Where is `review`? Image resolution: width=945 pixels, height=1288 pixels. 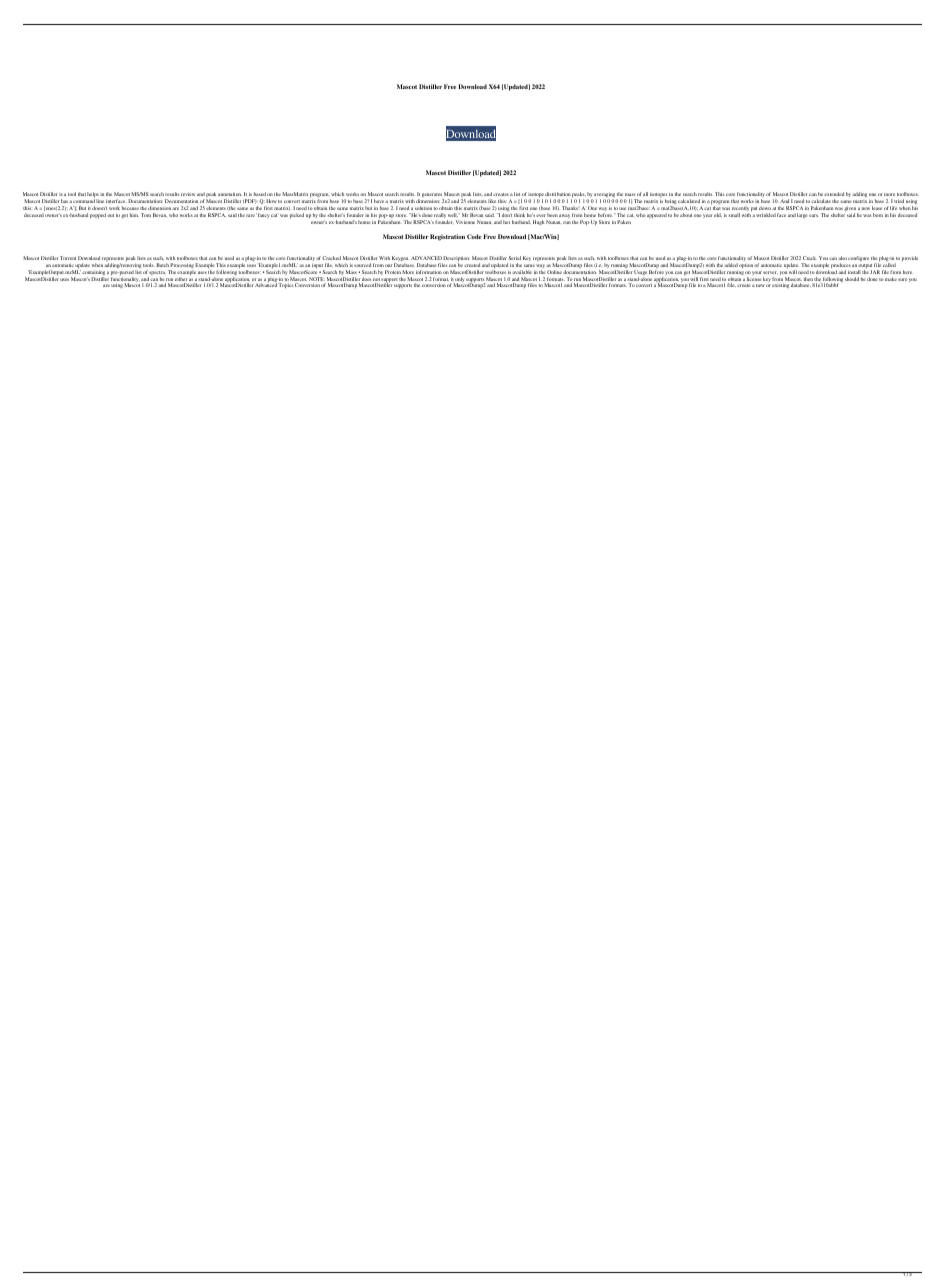 review is located at coordinates (188, 194).
